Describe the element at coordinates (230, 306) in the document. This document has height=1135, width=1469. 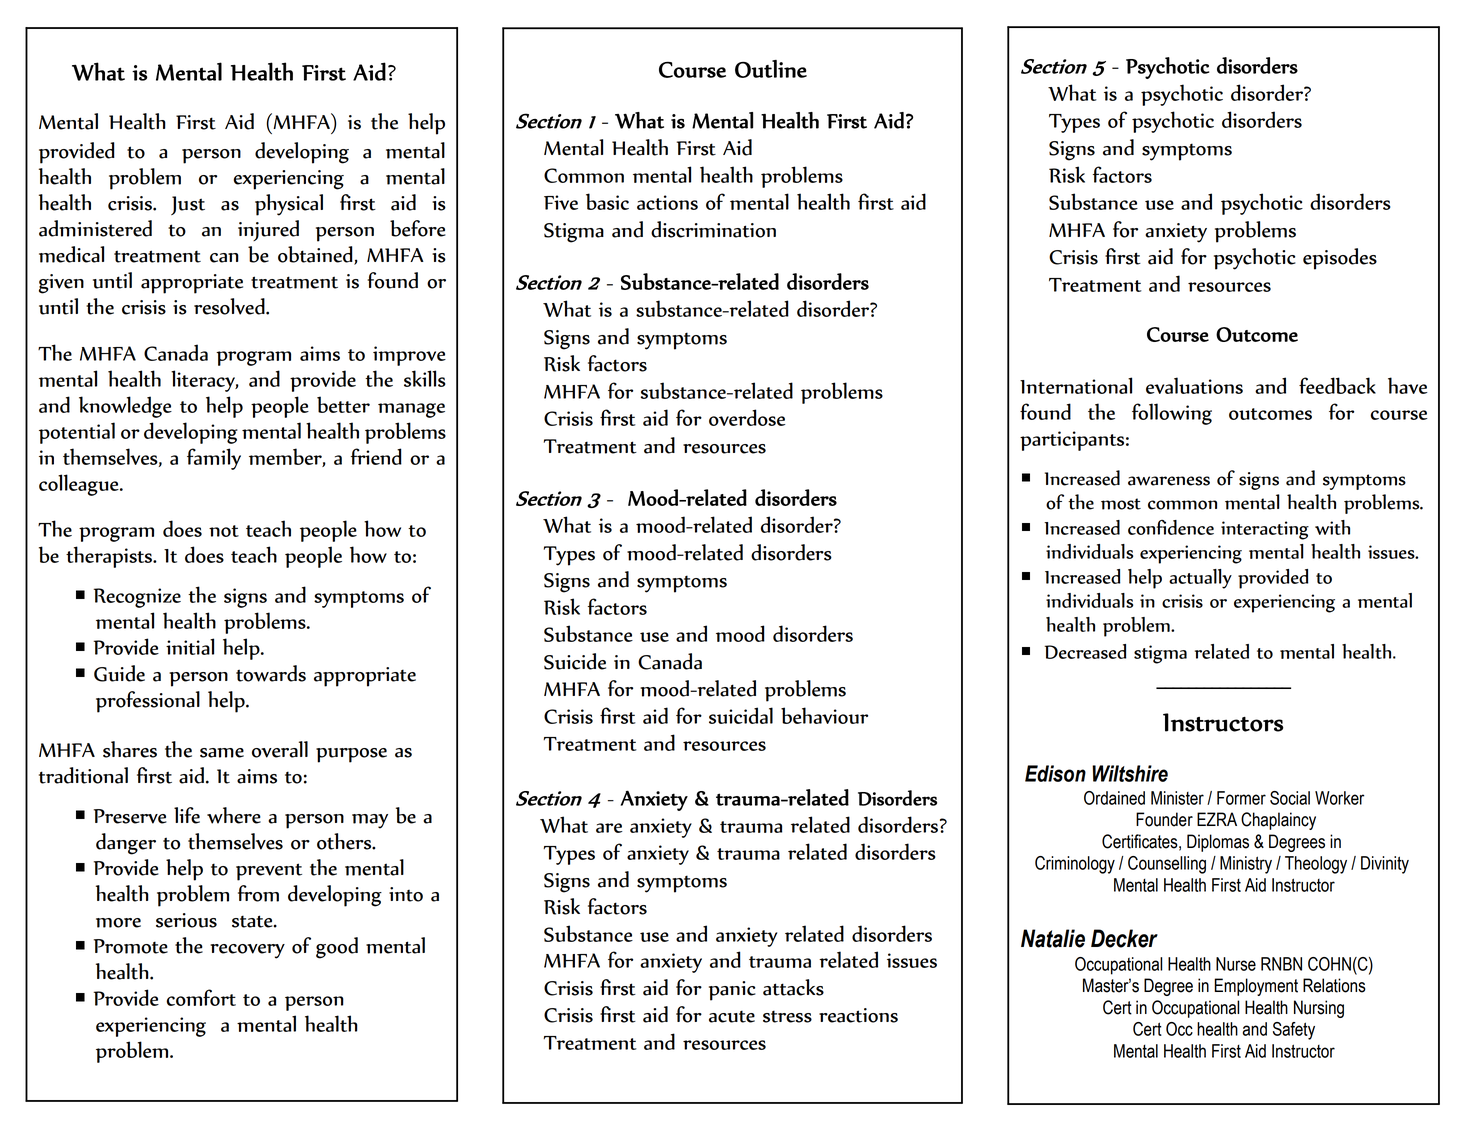
I see `resolved` at that location.
